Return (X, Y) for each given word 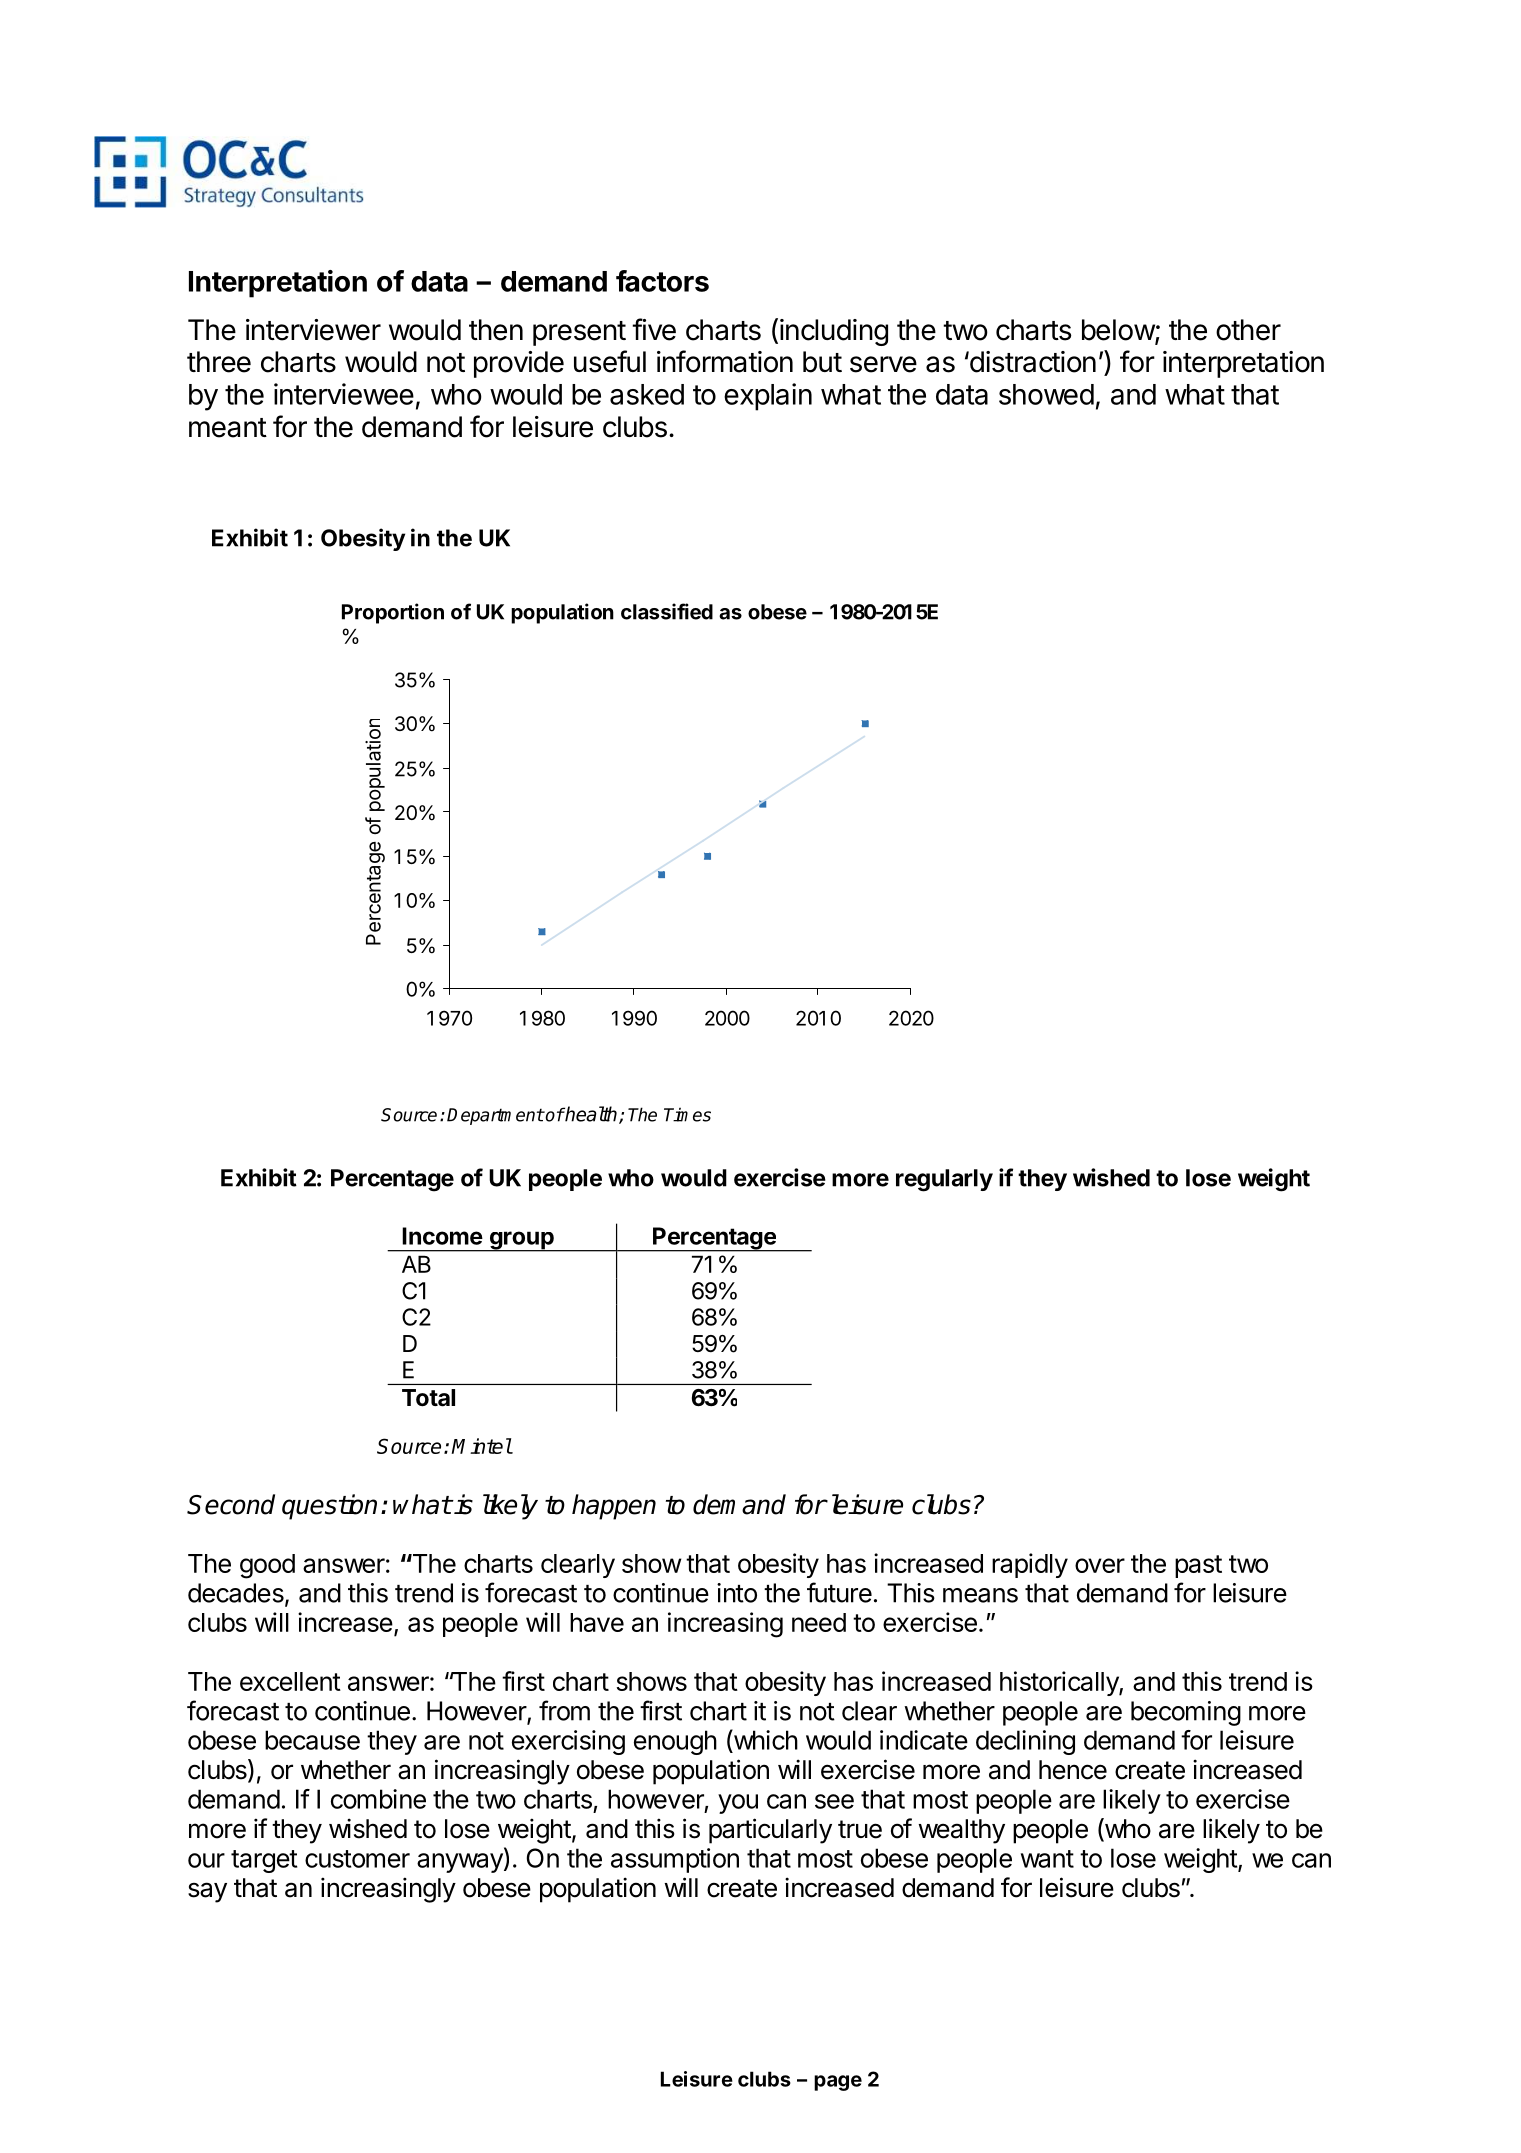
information (725, 361)
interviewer (313, 330)
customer (357, 1859)
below (1119, 331)
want (1047, 1859)
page (838, 2083)
